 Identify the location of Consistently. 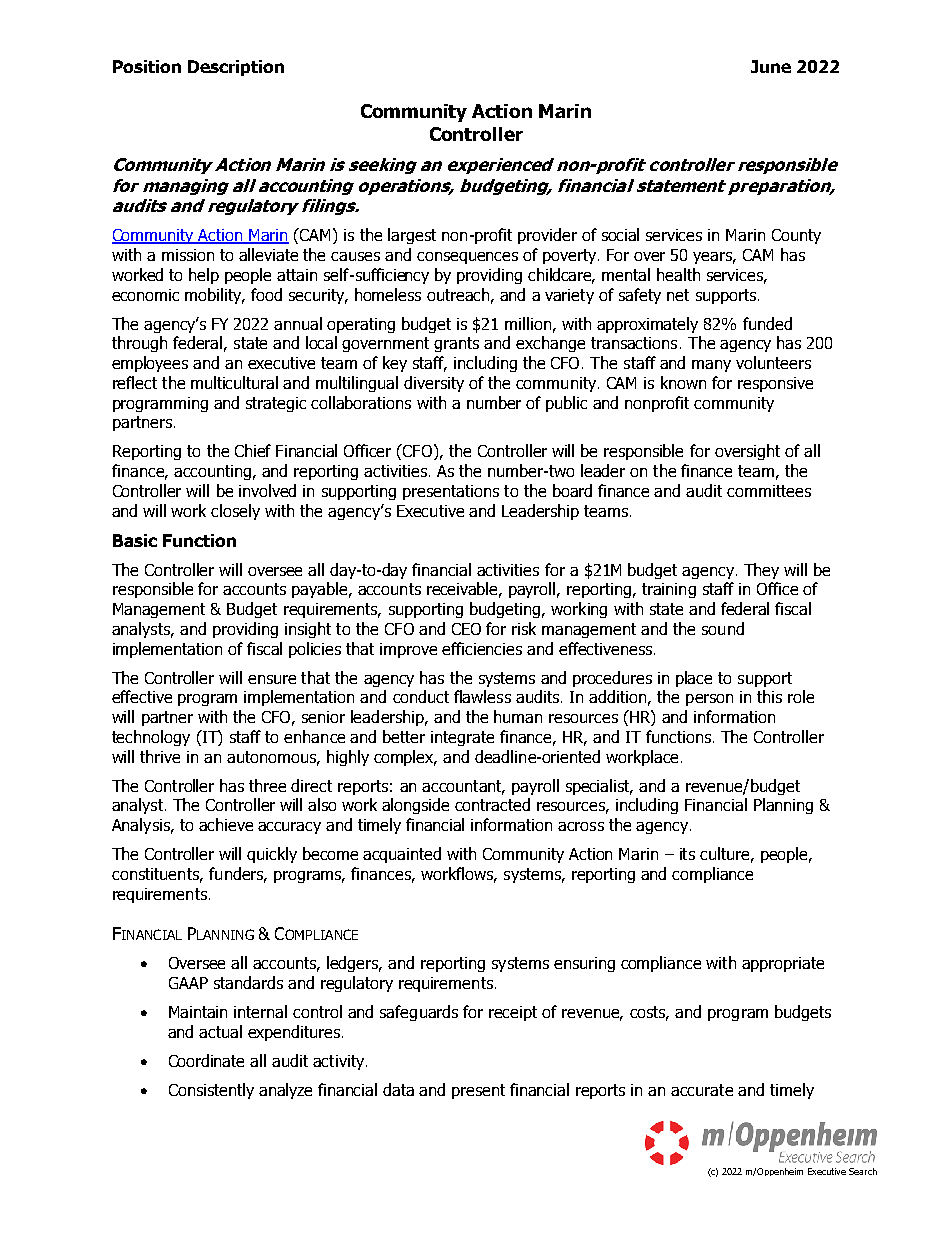
(211, 1091).
